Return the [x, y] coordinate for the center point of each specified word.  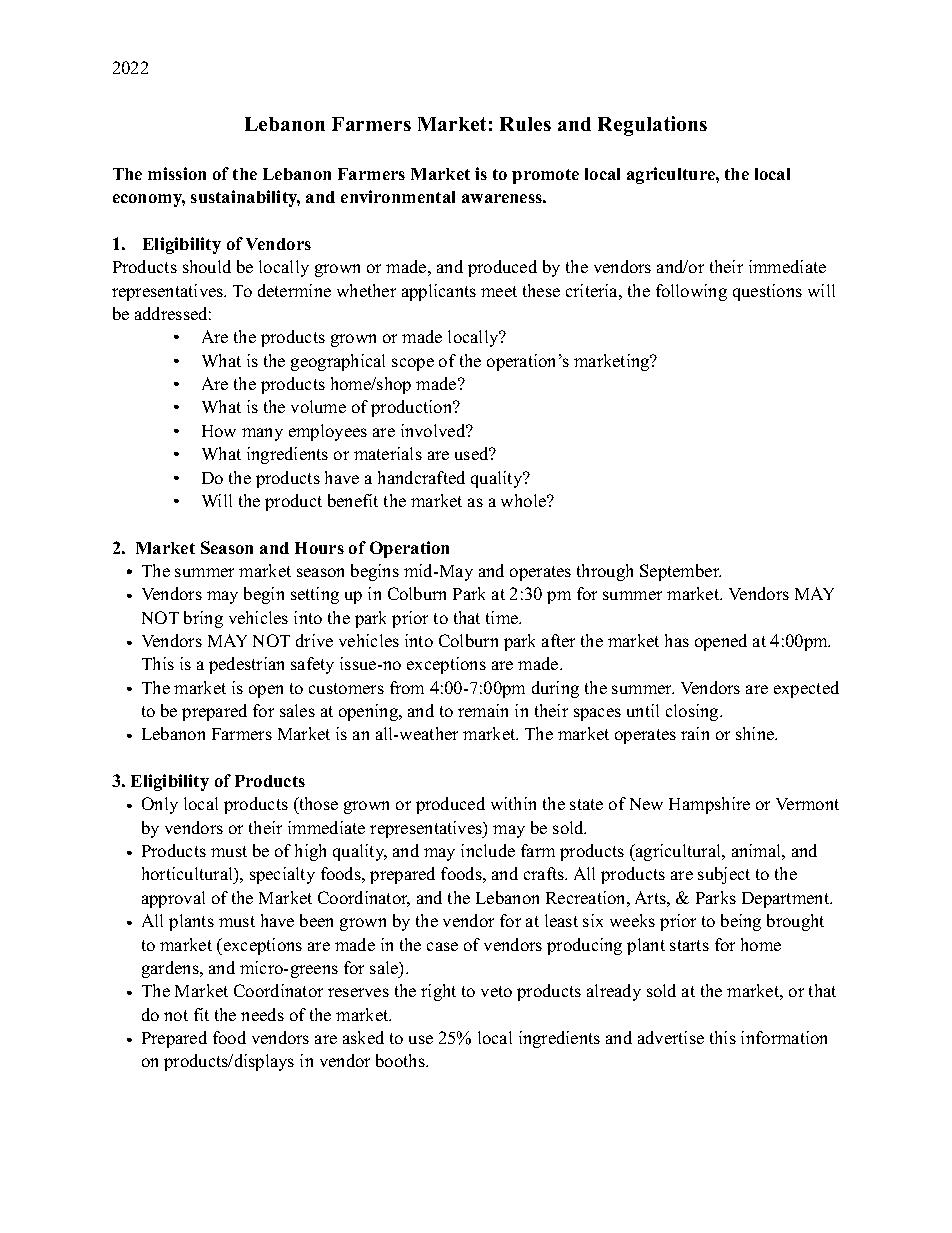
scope [413, 364]
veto [496, 991]
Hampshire [709, 805]
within [513, 803]
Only [160, 805]
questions [767, 292]
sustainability [245, 198]
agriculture [672, 175]
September [680, 572]
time [503, 617]
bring [203, 619]
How [219, 431]
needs [262, 1014]
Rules [525, 124]
